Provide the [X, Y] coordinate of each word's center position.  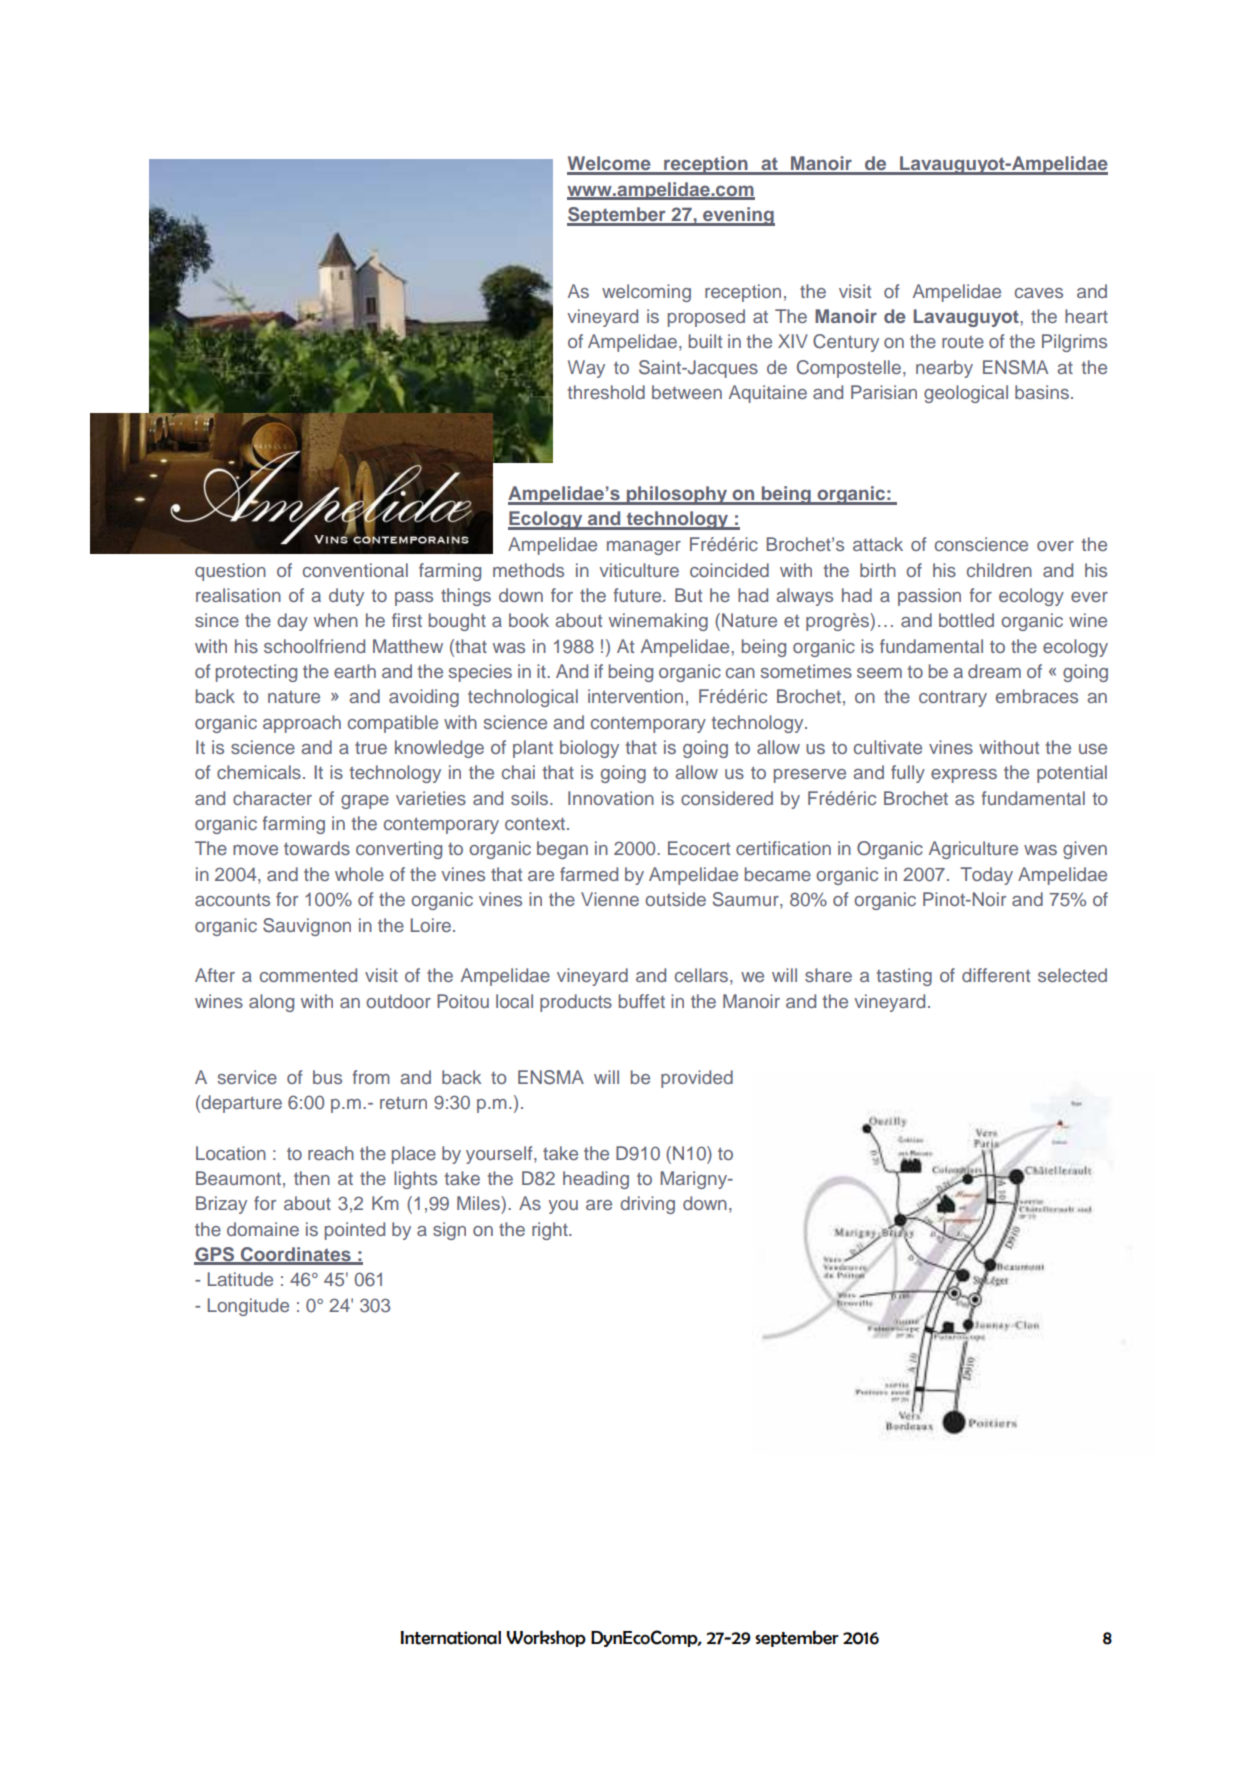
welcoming [646, 293]
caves [1039, 293]
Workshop [546, 1638]
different [996, 975]
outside [675, 899]
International [451, 1638]
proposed [706, 318]
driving [647, 1205]
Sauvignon [307, 927]
